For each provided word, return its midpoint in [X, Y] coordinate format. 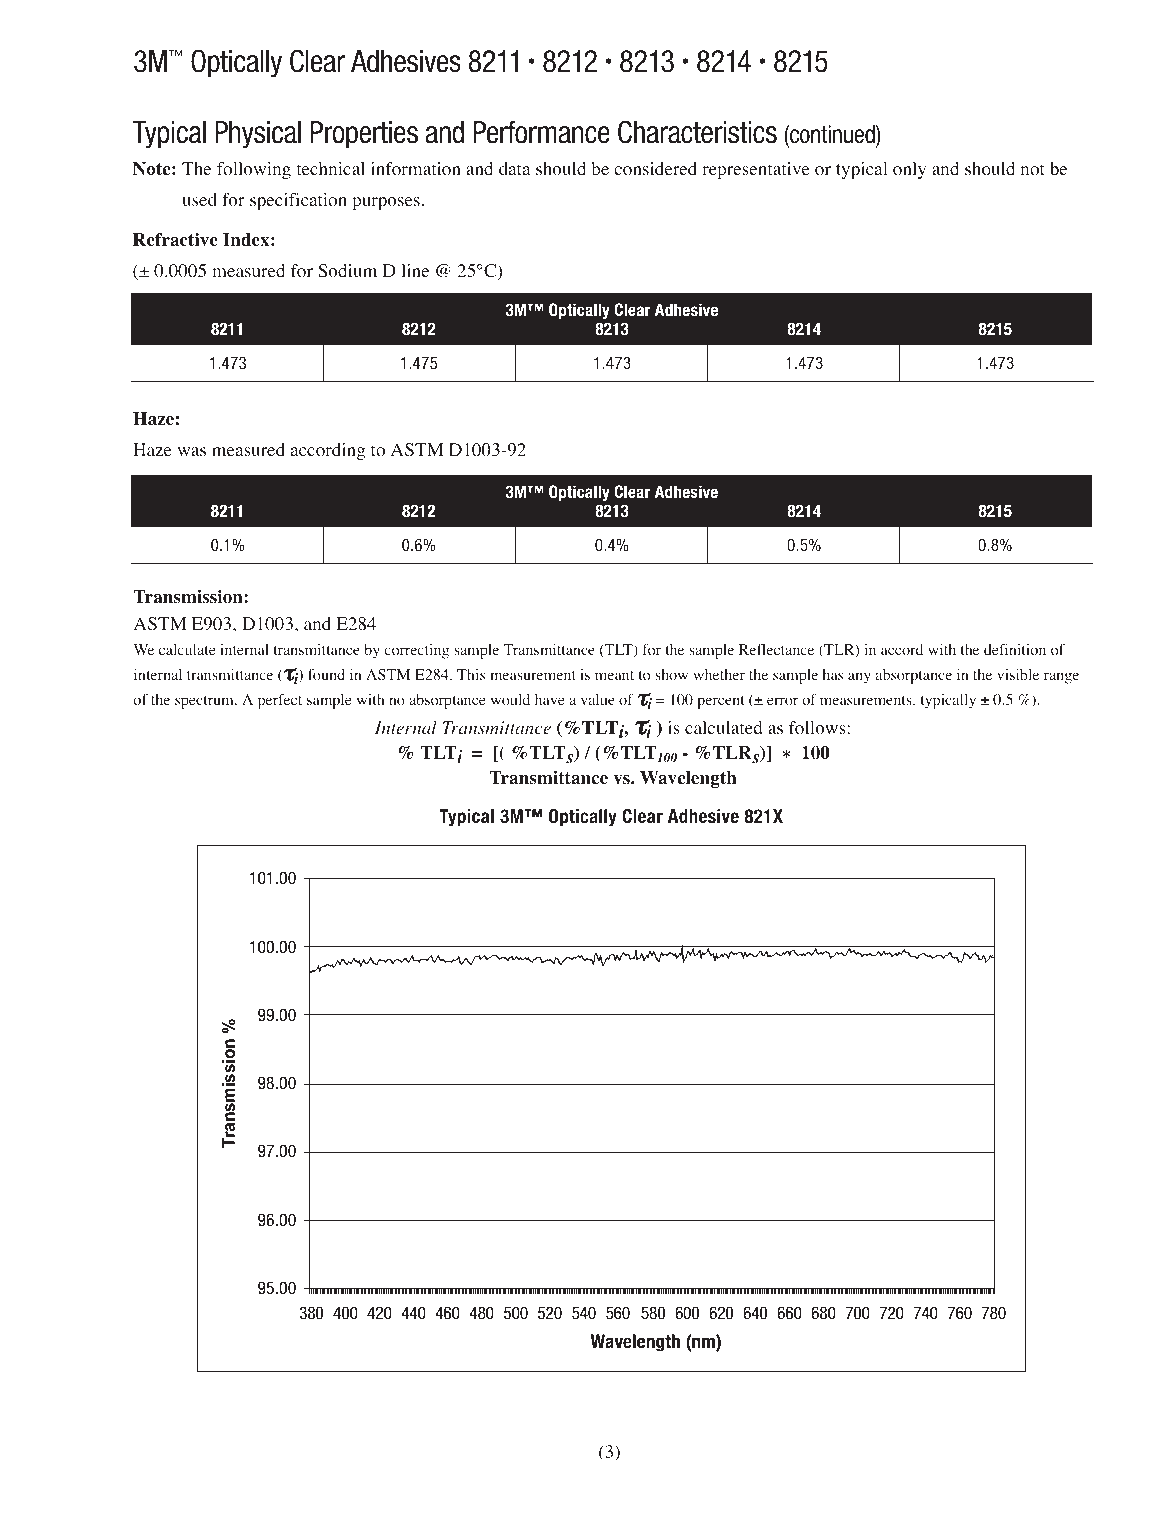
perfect [280, 701]
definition [1015, 650]
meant [614, 675]
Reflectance [776, 649]
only [909, 170]
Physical [258, 135]
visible [1018, 674]
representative [756, 170]
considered [655, 169]
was [191, 451]
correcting [416, 651]
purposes [386, 203]
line [415, 270]
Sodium [347, 271]
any [859, 678]
